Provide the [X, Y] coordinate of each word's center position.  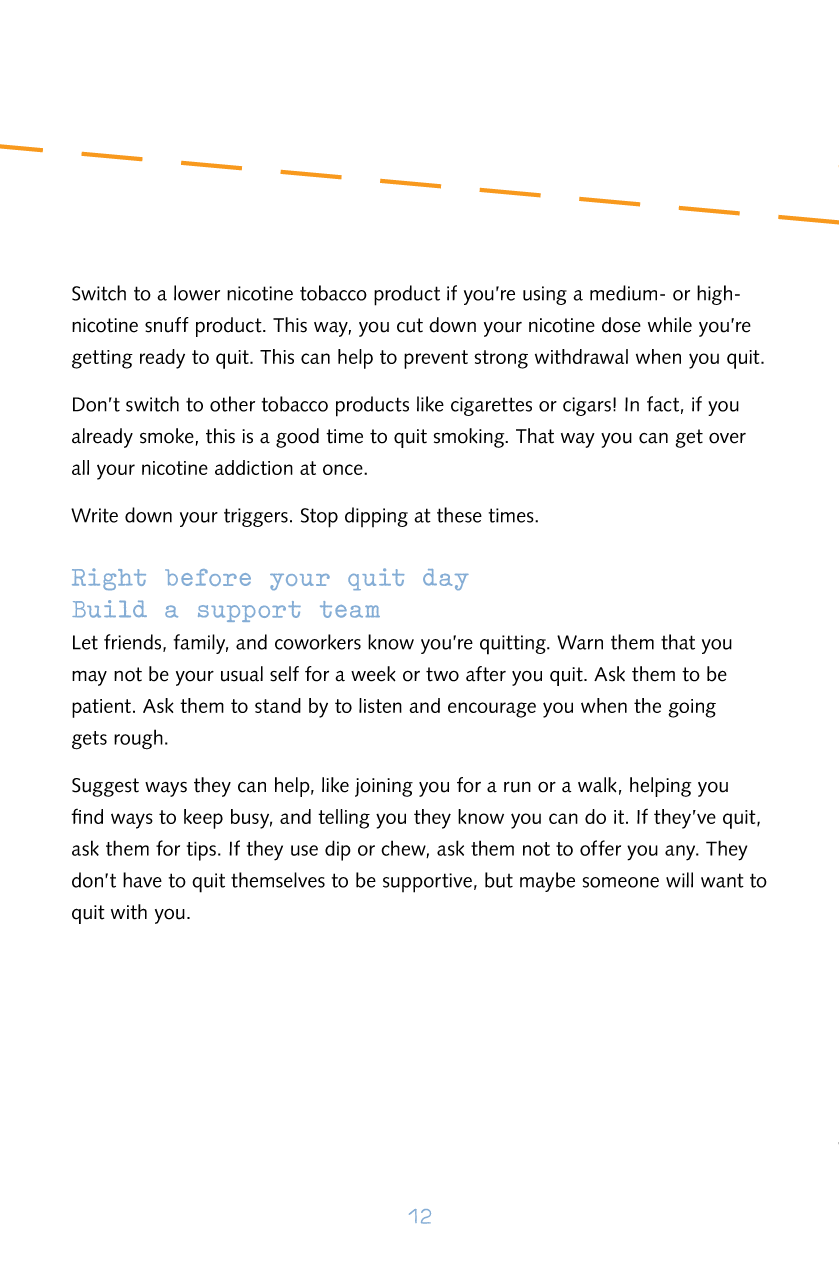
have [142, 880]
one [643, 882]
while [670, 325]
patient [103, 708]
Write [94, 515]
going [692, 708]
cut [410, 325]
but [499, 880]
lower [197, 293]
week [373, 674]
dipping [376, 517]
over [727, 438]
